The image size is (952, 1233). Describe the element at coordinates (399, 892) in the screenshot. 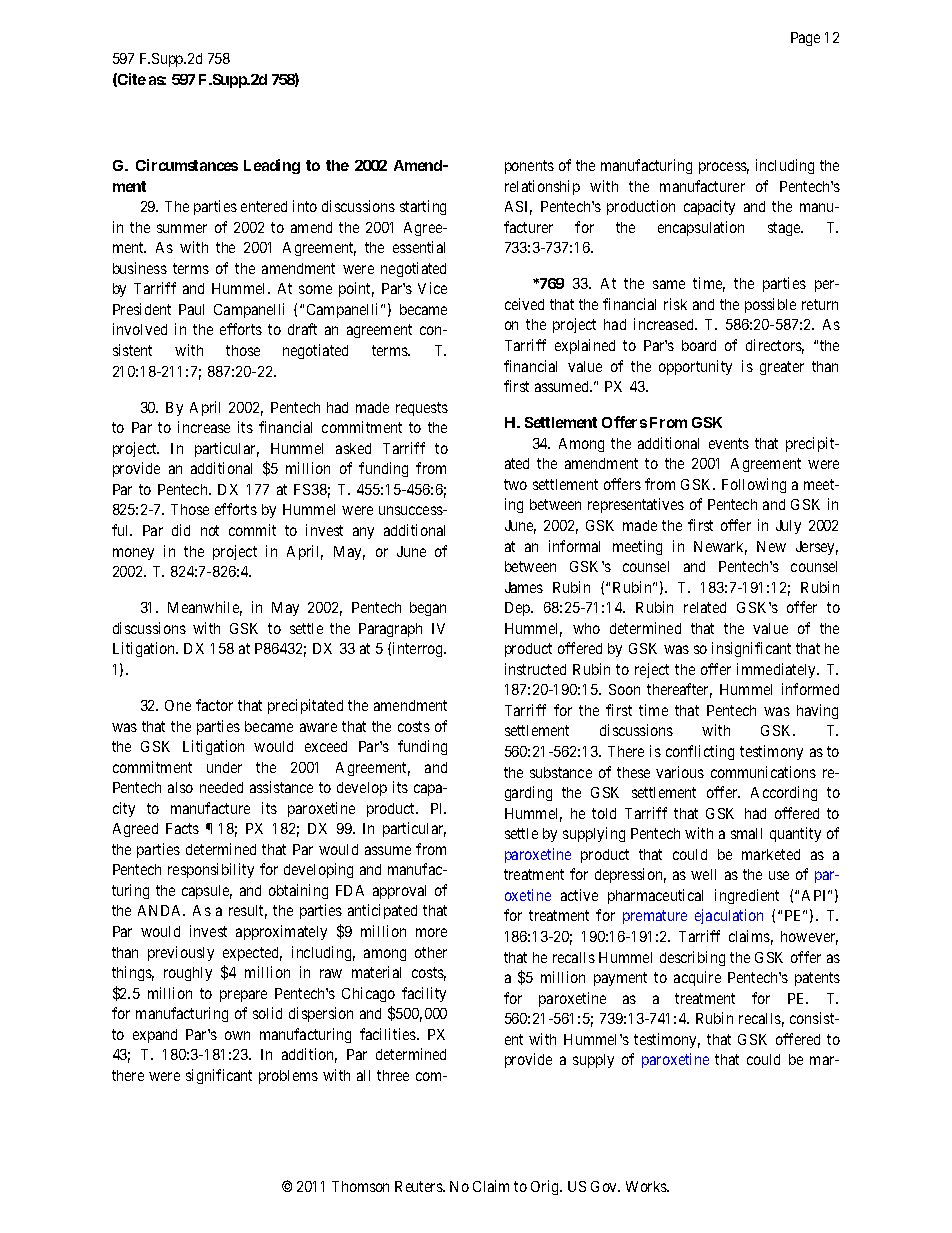

I see `approval` at that location.
